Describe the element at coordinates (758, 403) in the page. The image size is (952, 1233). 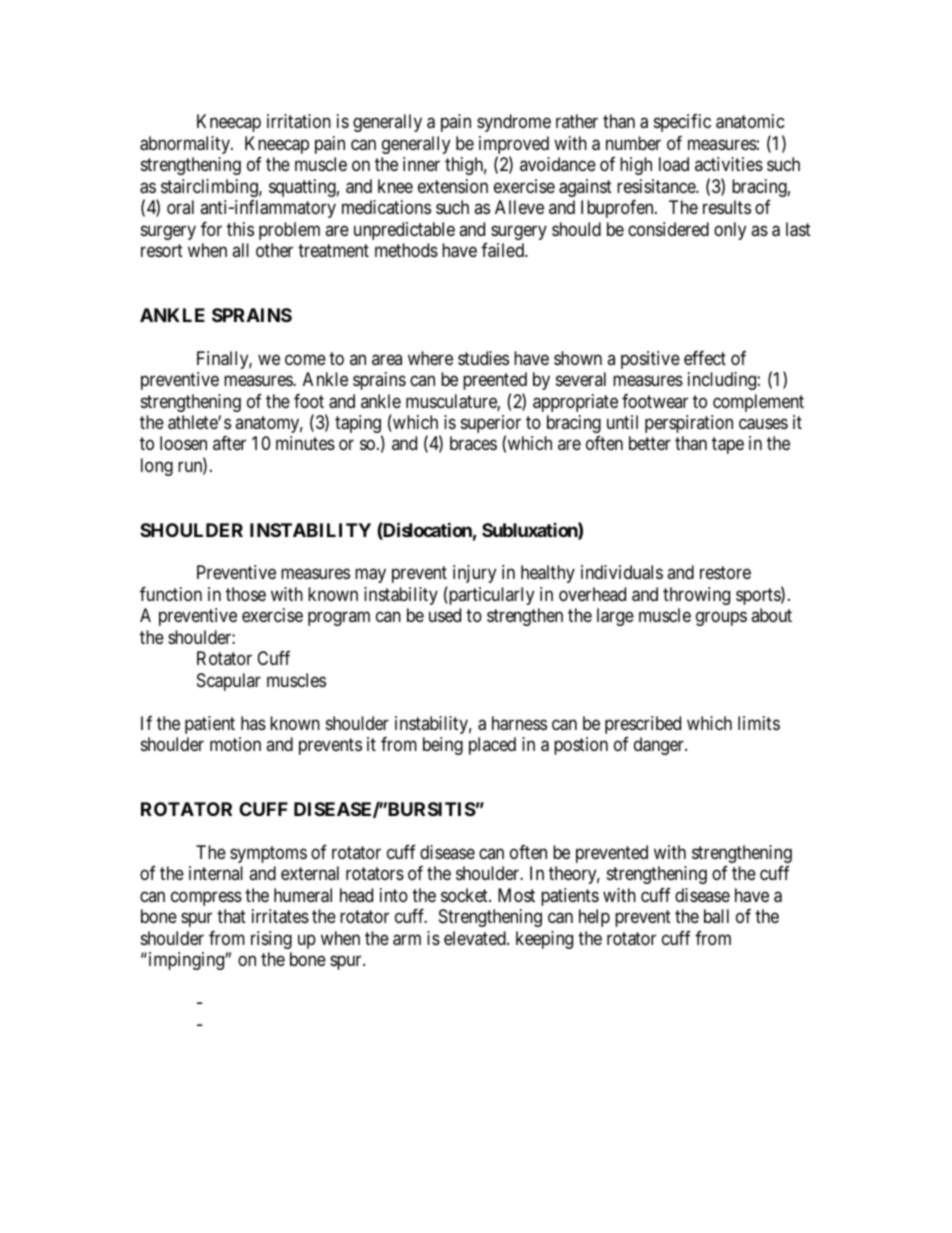
I see `complement` at that location.
